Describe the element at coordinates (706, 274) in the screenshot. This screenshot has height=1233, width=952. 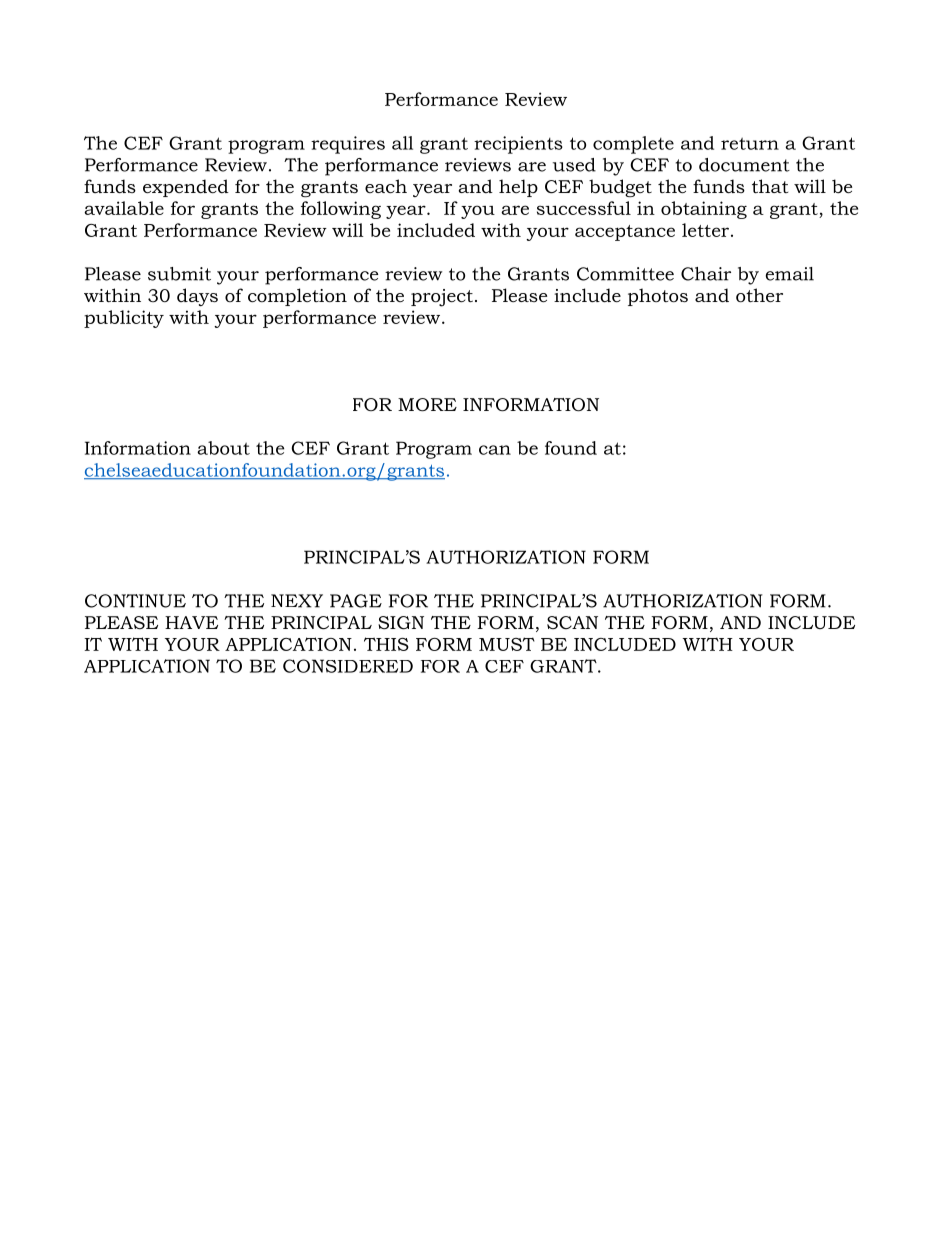
I see `Chair` at that location.
